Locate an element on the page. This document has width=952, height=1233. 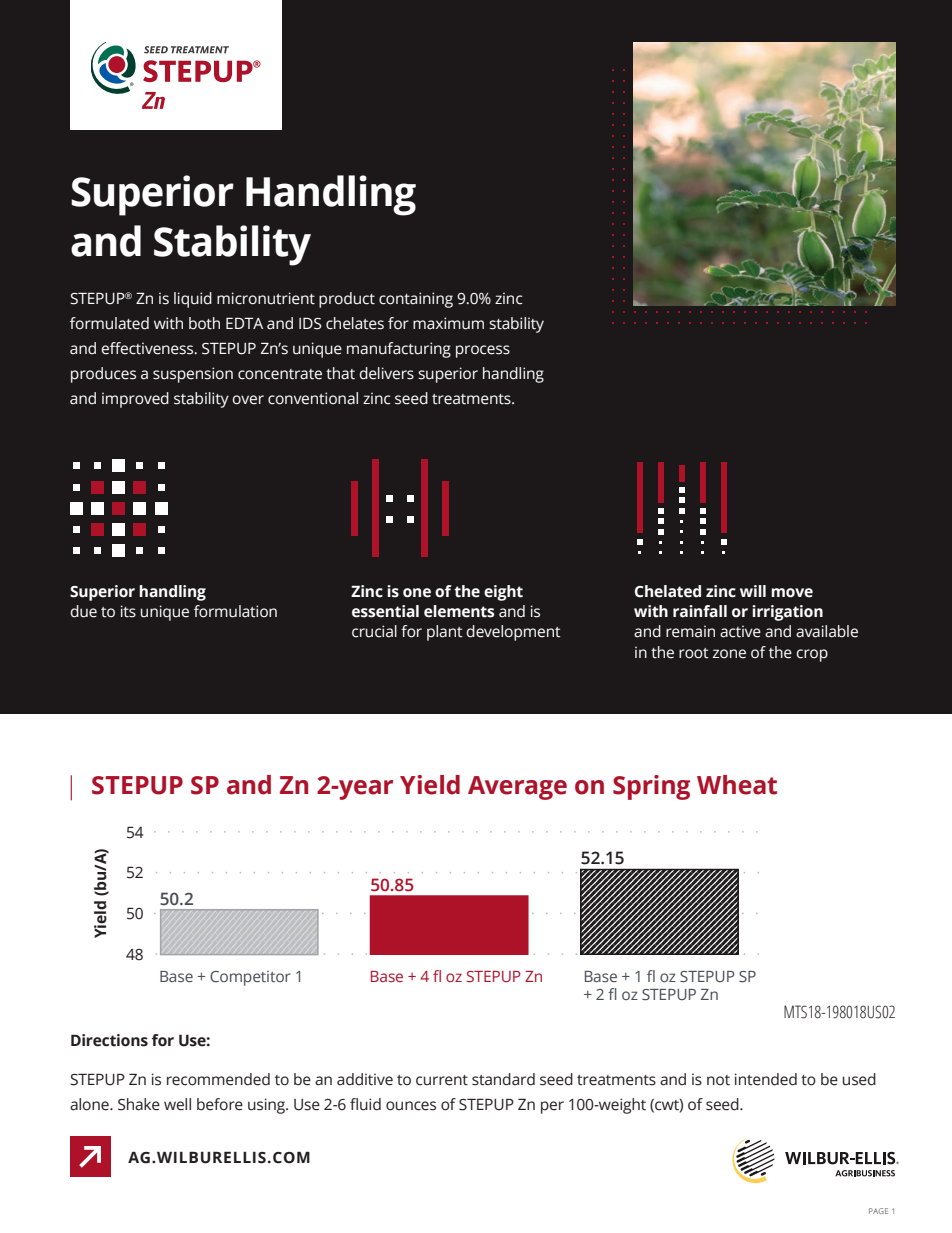
both is located at coordinates (204, 323).
